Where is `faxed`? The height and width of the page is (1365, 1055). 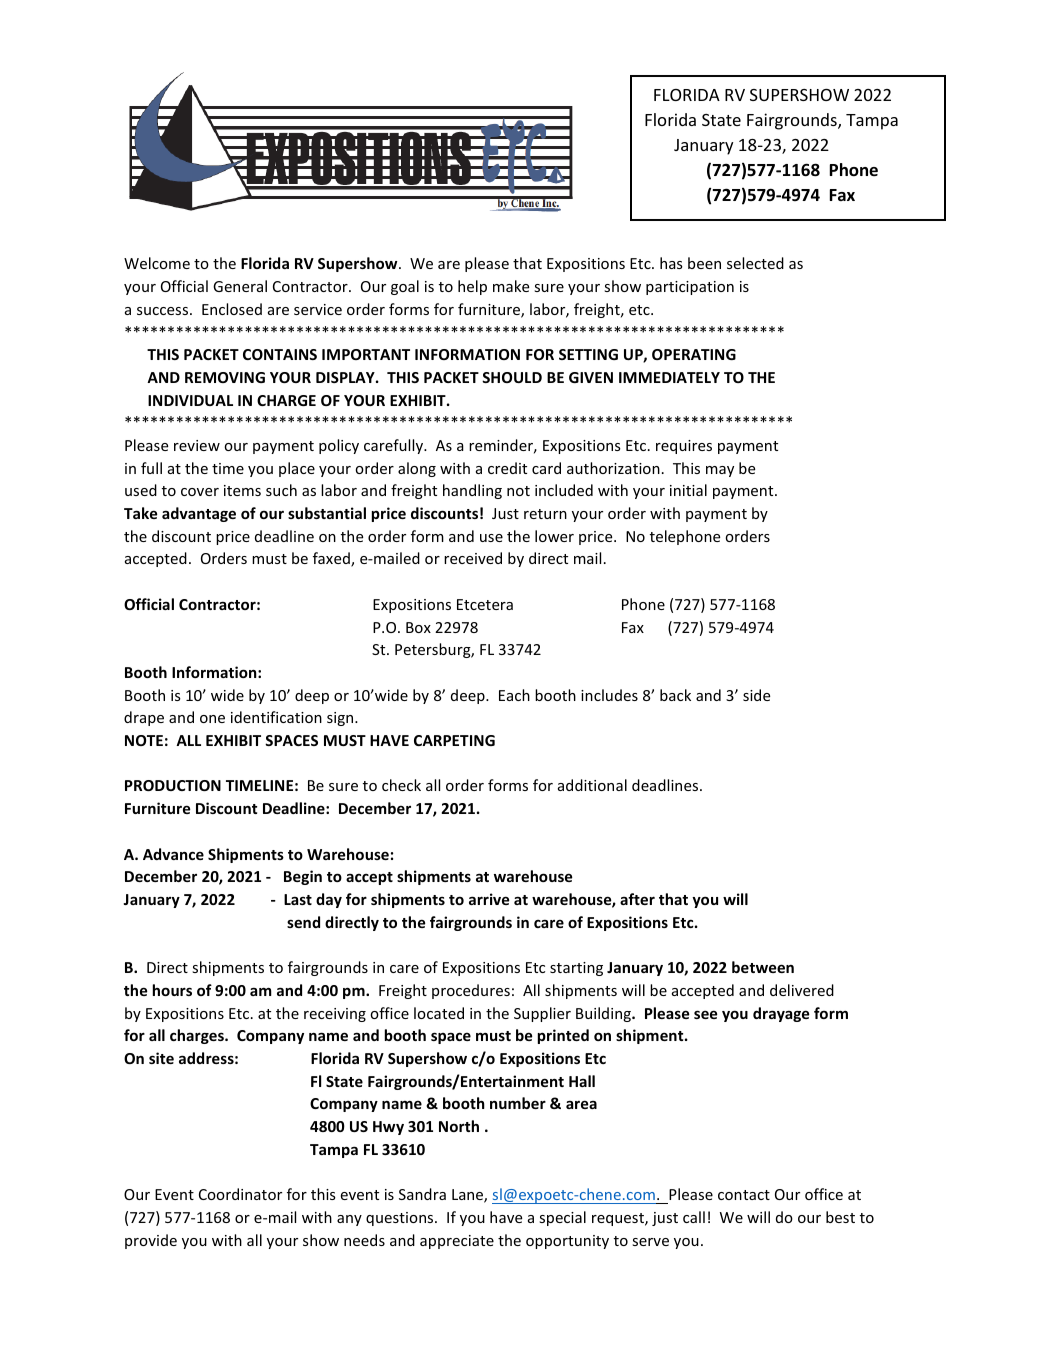
faxed is located at coordinates (332, 559).
